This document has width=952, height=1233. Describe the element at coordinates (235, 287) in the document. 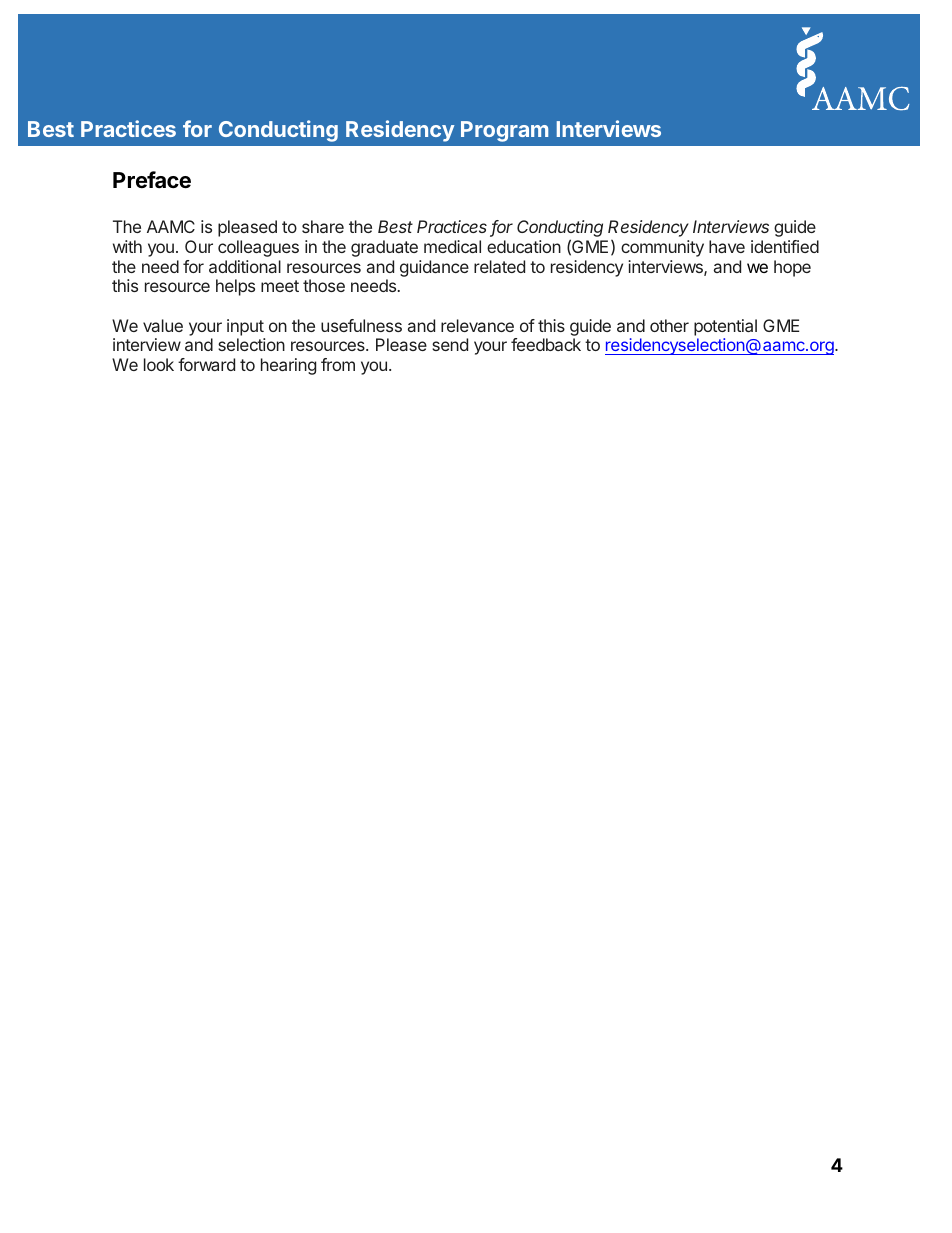

I see `helps` at that location.
